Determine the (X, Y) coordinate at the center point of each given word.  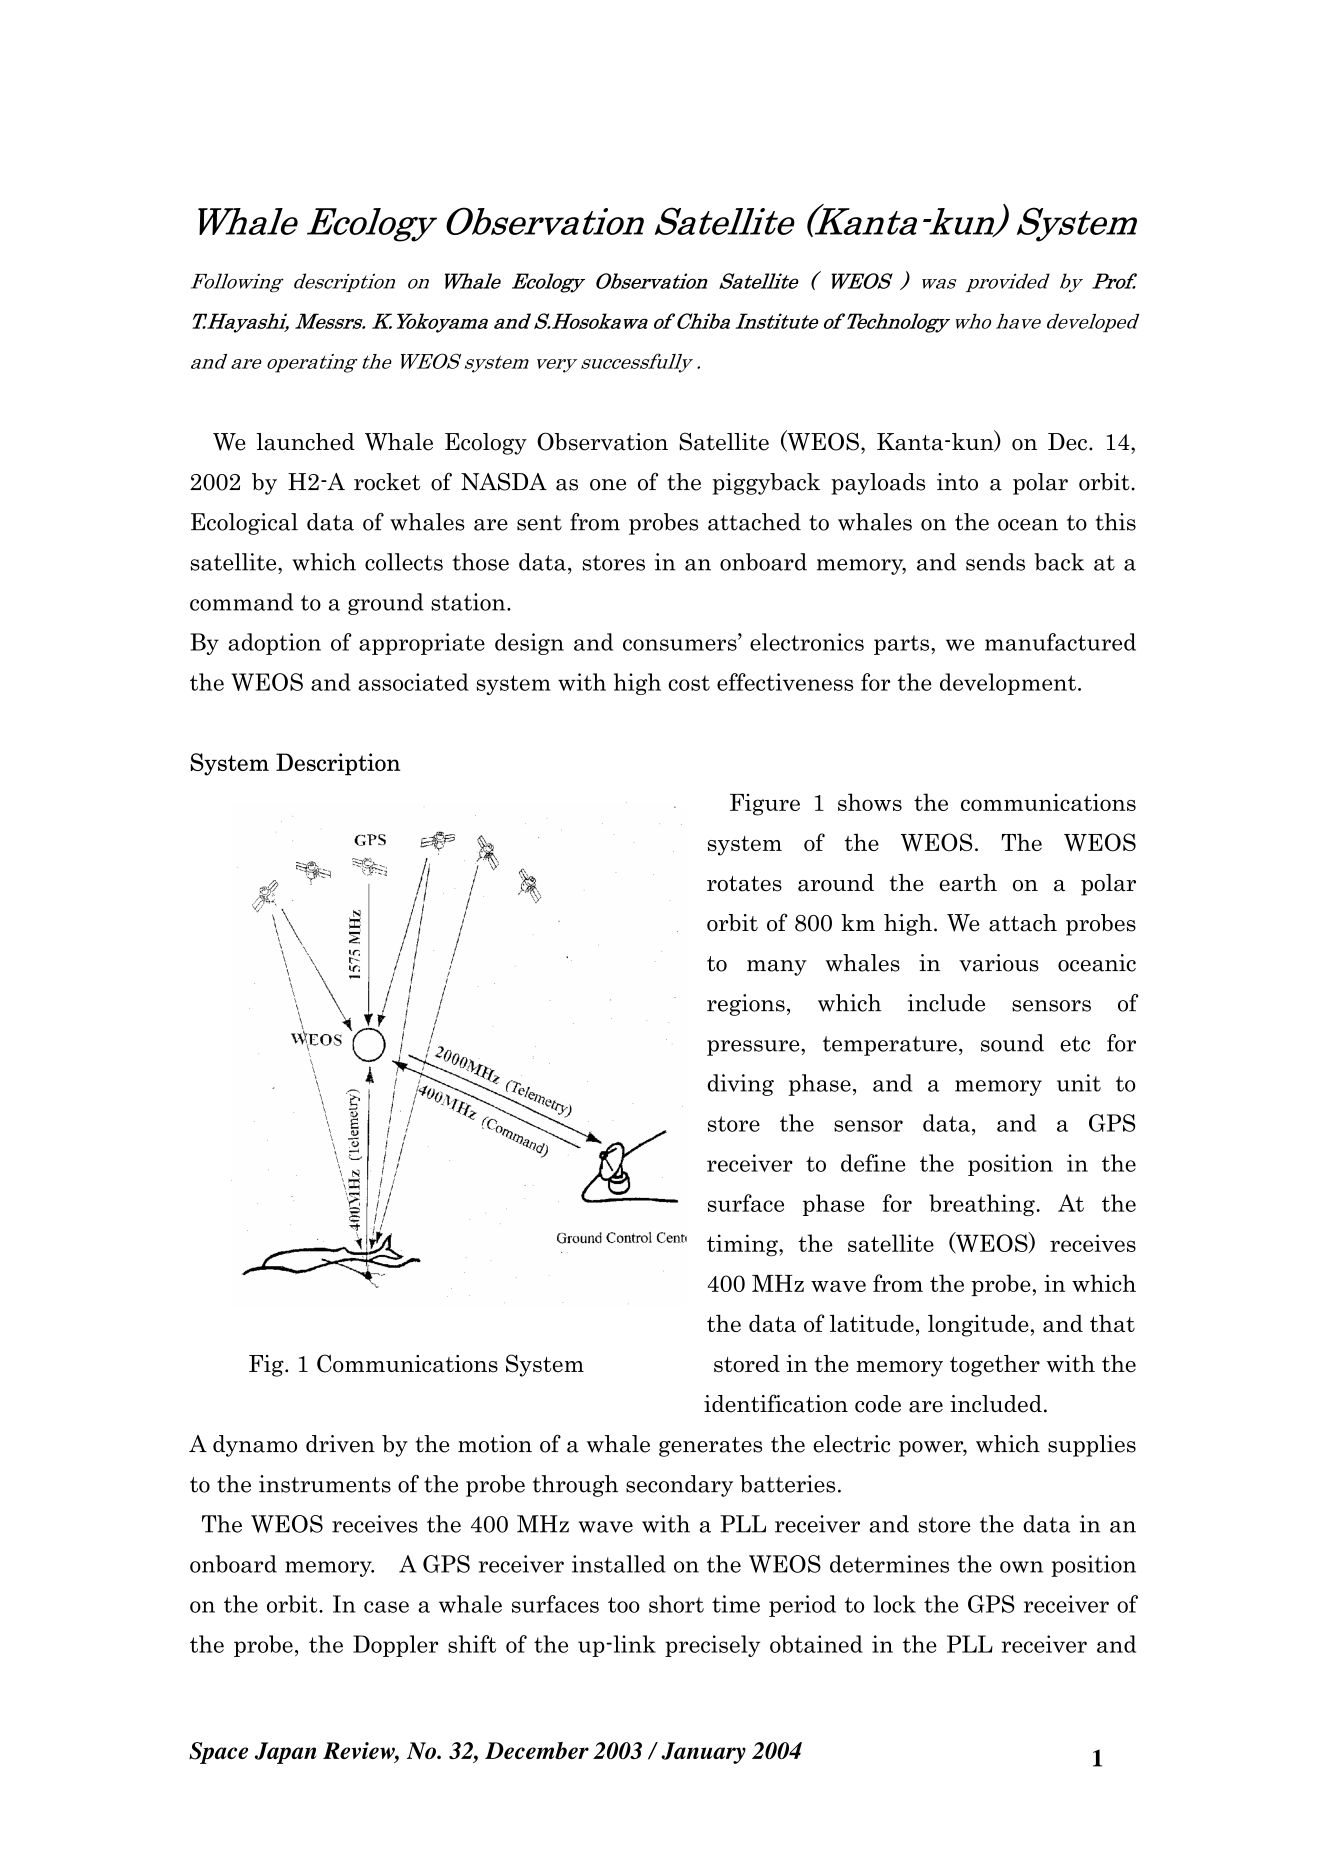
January (703, 1753)
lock (894, 1604)
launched (305, 442)
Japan (285, 1753)
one (608, 485)
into (957, 482)
